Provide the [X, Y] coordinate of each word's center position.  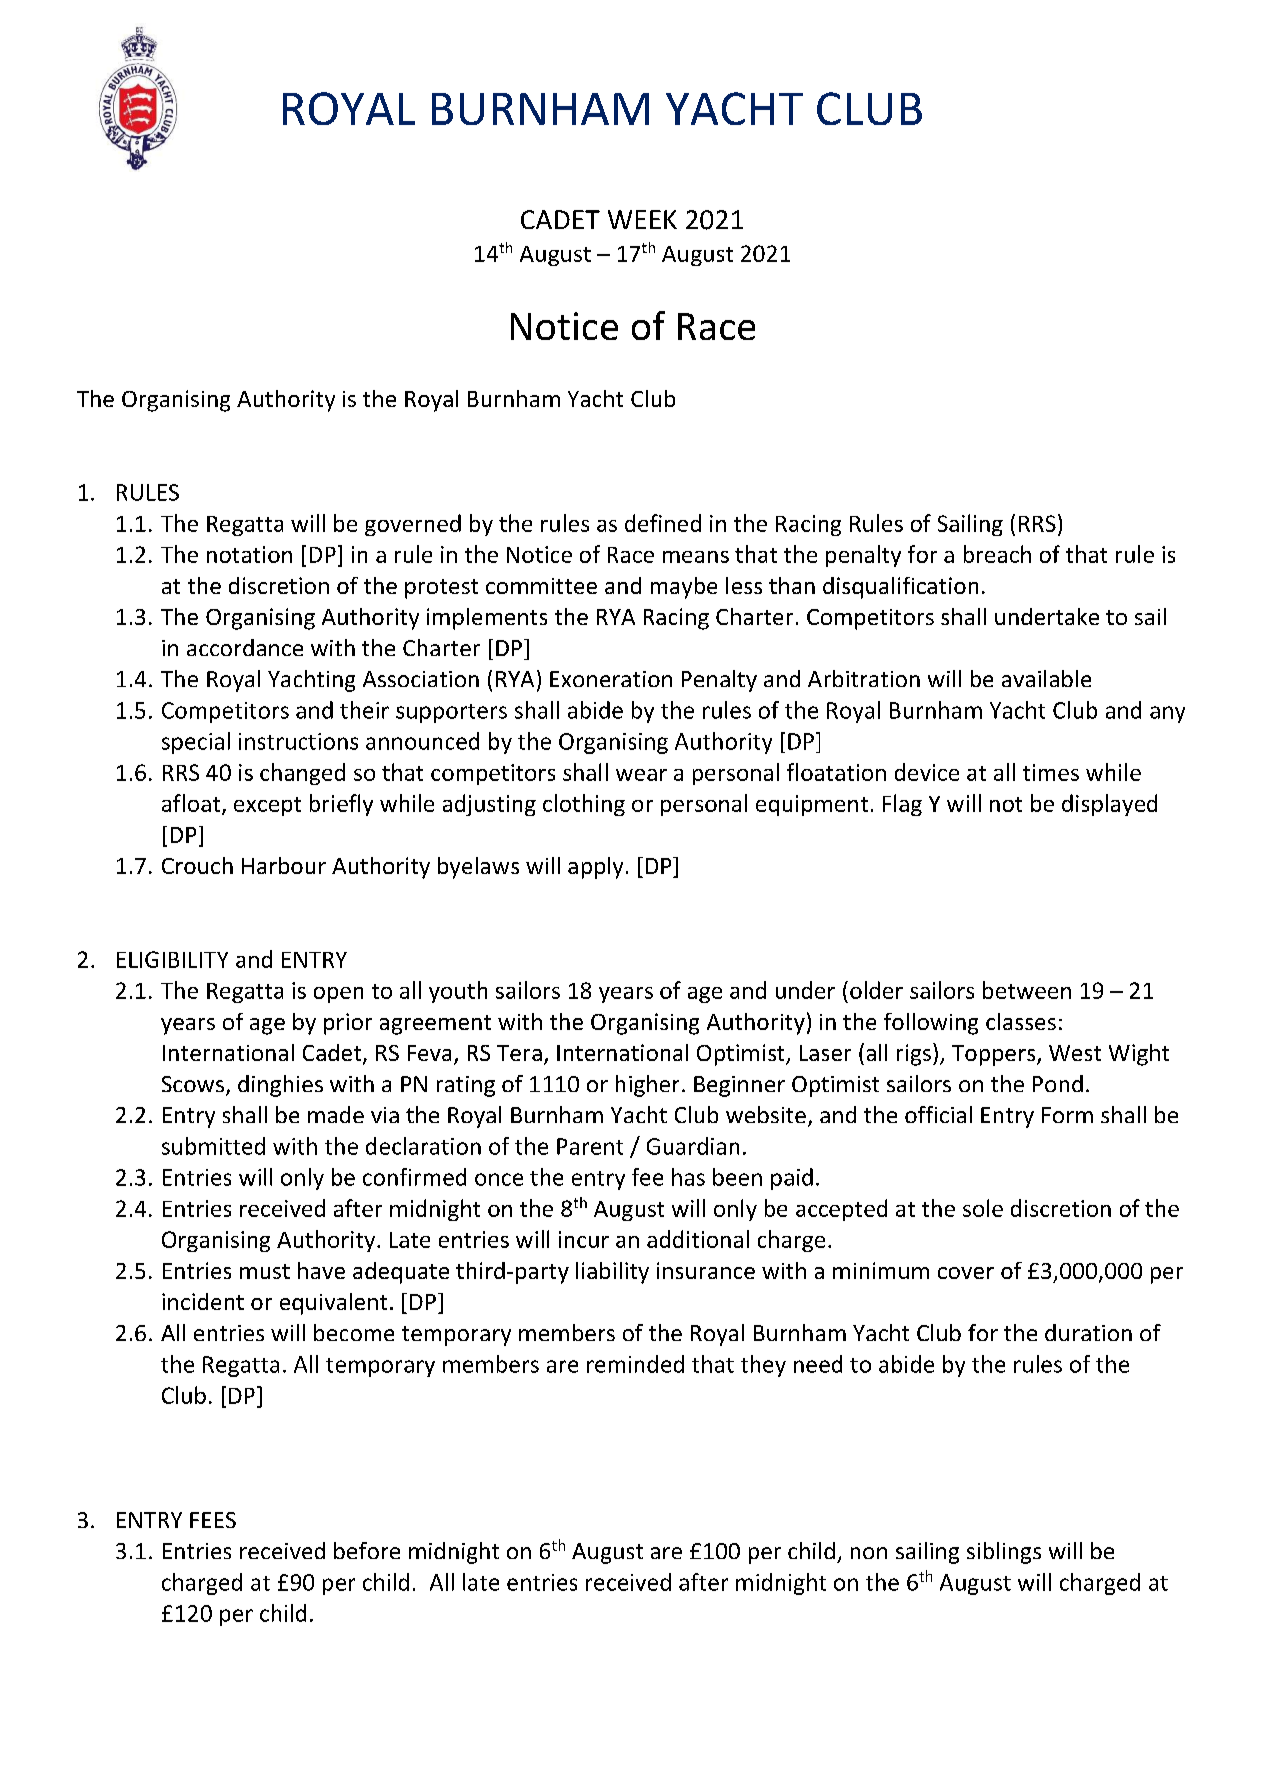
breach [997, 554]
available [1046, 678]
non [869, 1553]
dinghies [280, 1086]
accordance [245, 647]
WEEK [642, 219]
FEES [213, 1520]
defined [663, 523]
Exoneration [611, 679]
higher [647, 1086]
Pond [1058, 1083]
